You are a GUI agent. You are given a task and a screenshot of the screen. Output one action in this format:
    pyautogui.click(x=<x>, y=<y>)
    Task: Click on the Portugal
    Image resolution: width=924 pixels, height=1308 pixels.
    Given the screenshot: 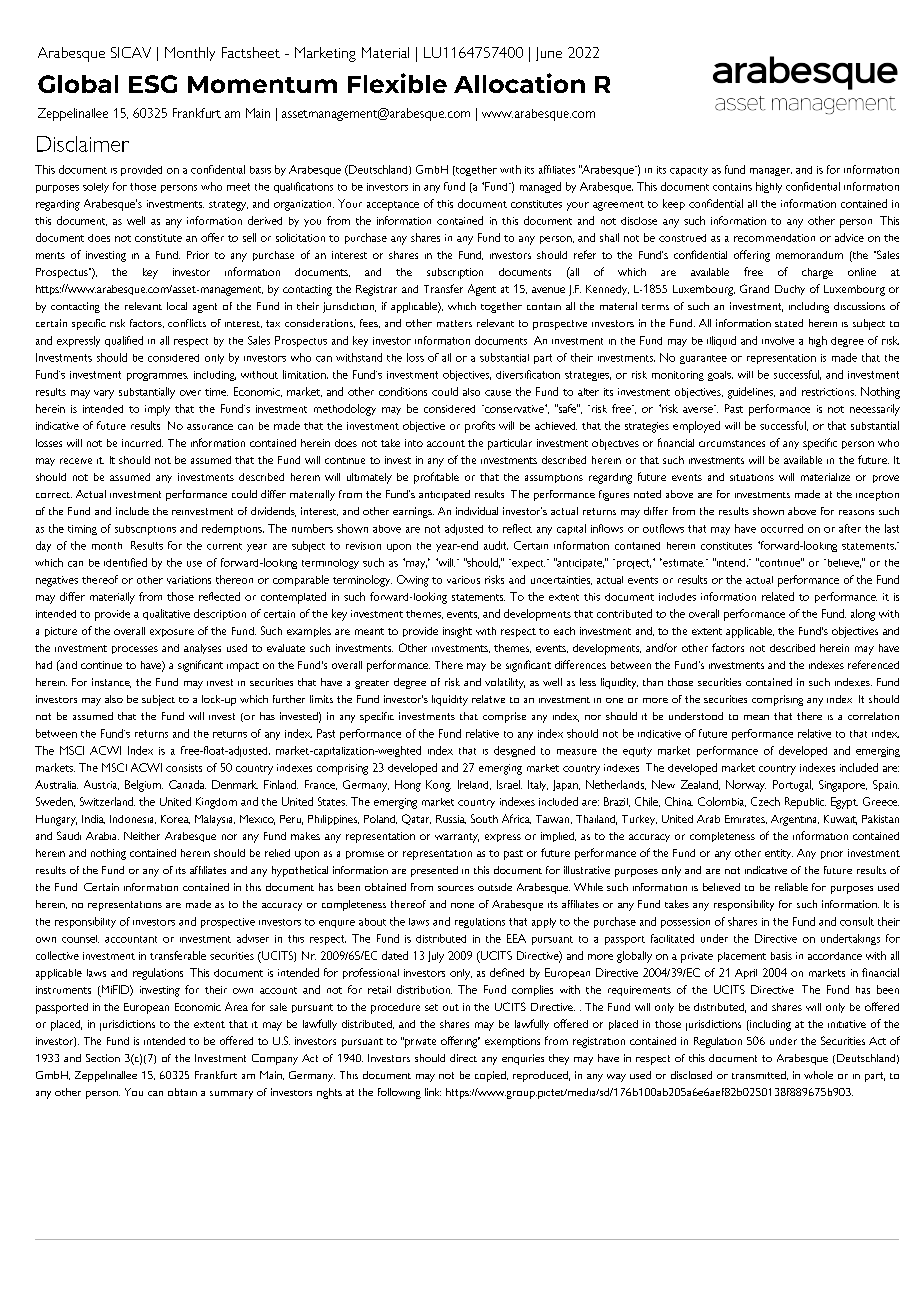 What is the action you would take?
    pyautogui.click(x=793, y=786)
